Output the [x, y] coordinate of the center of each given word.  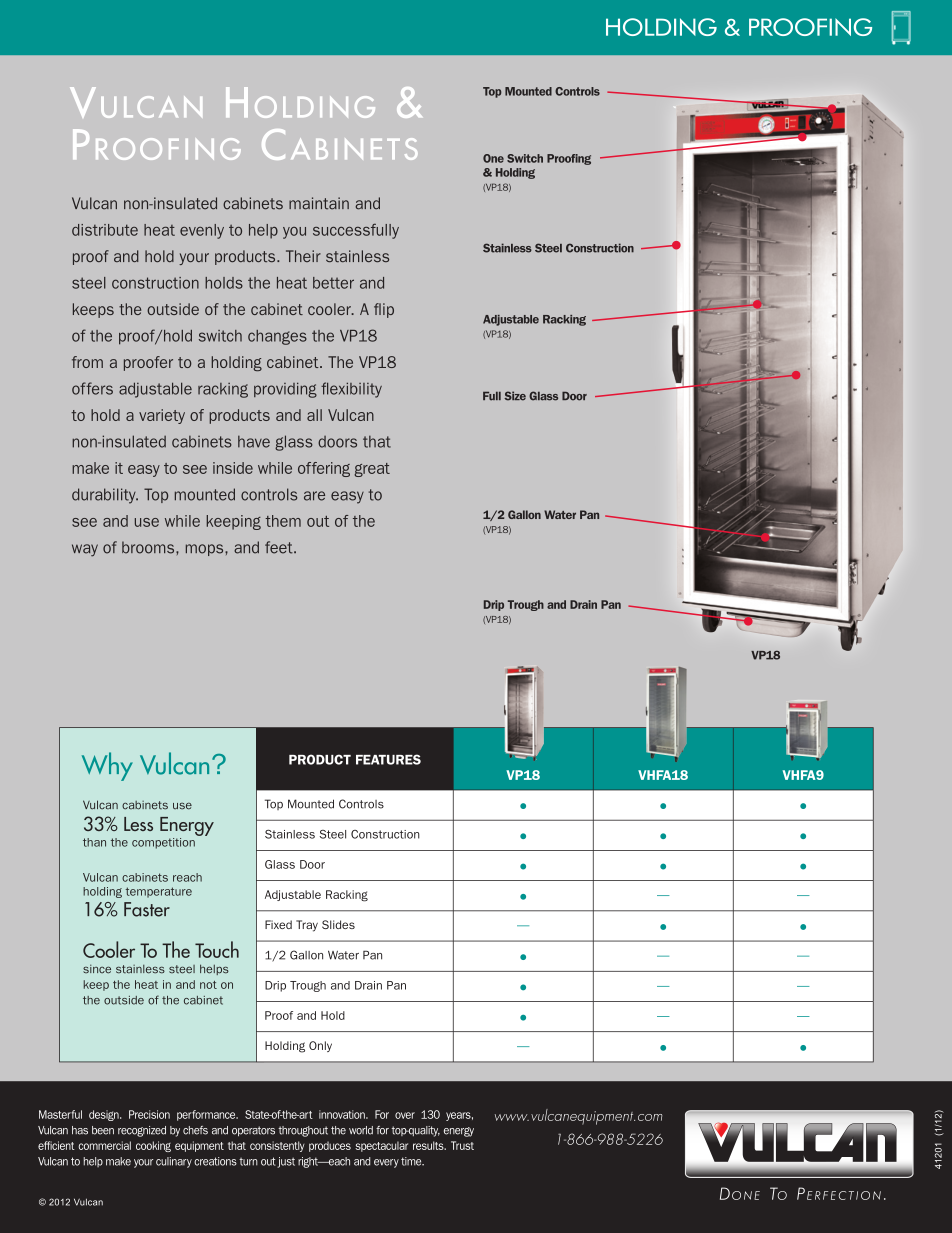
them [283, 521]
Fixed [278, 924]
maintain [319, 203]
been [103, 1130]
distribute [105, 230]
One [493, 158]
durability [105, 496]
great [372, 470]
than [94, 842]
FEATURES [388, 759]
